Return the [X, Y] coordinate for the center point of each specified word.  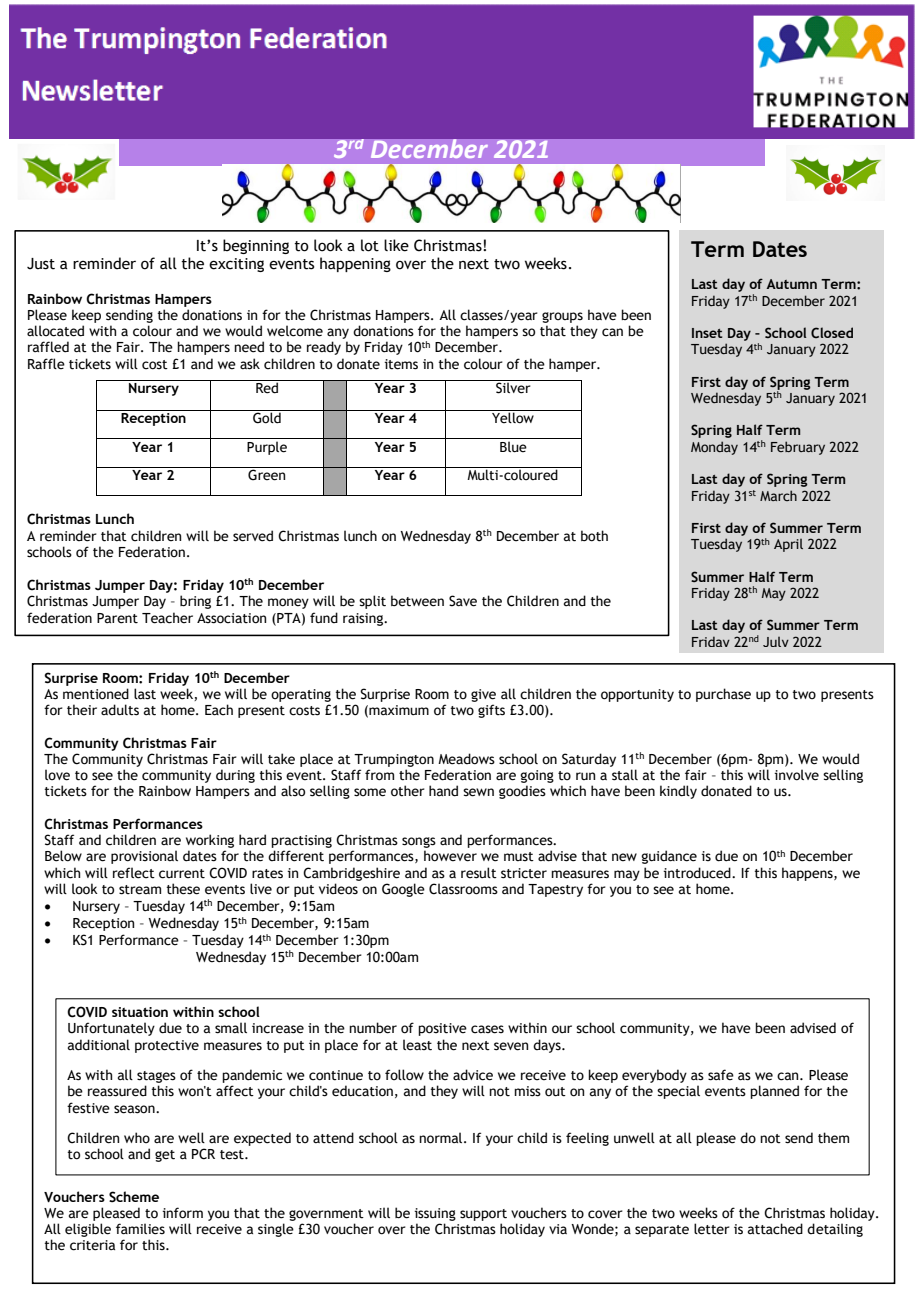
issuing [435, 1214]
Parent [117, 618]
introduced [698, 873]
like [396, 245]
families [140, 1229]
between [417, 601]
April [788, 545]
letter [712, 1229]
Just [41, 264]
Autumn [791, 284]
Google [403, 890]
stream [140, 890]
